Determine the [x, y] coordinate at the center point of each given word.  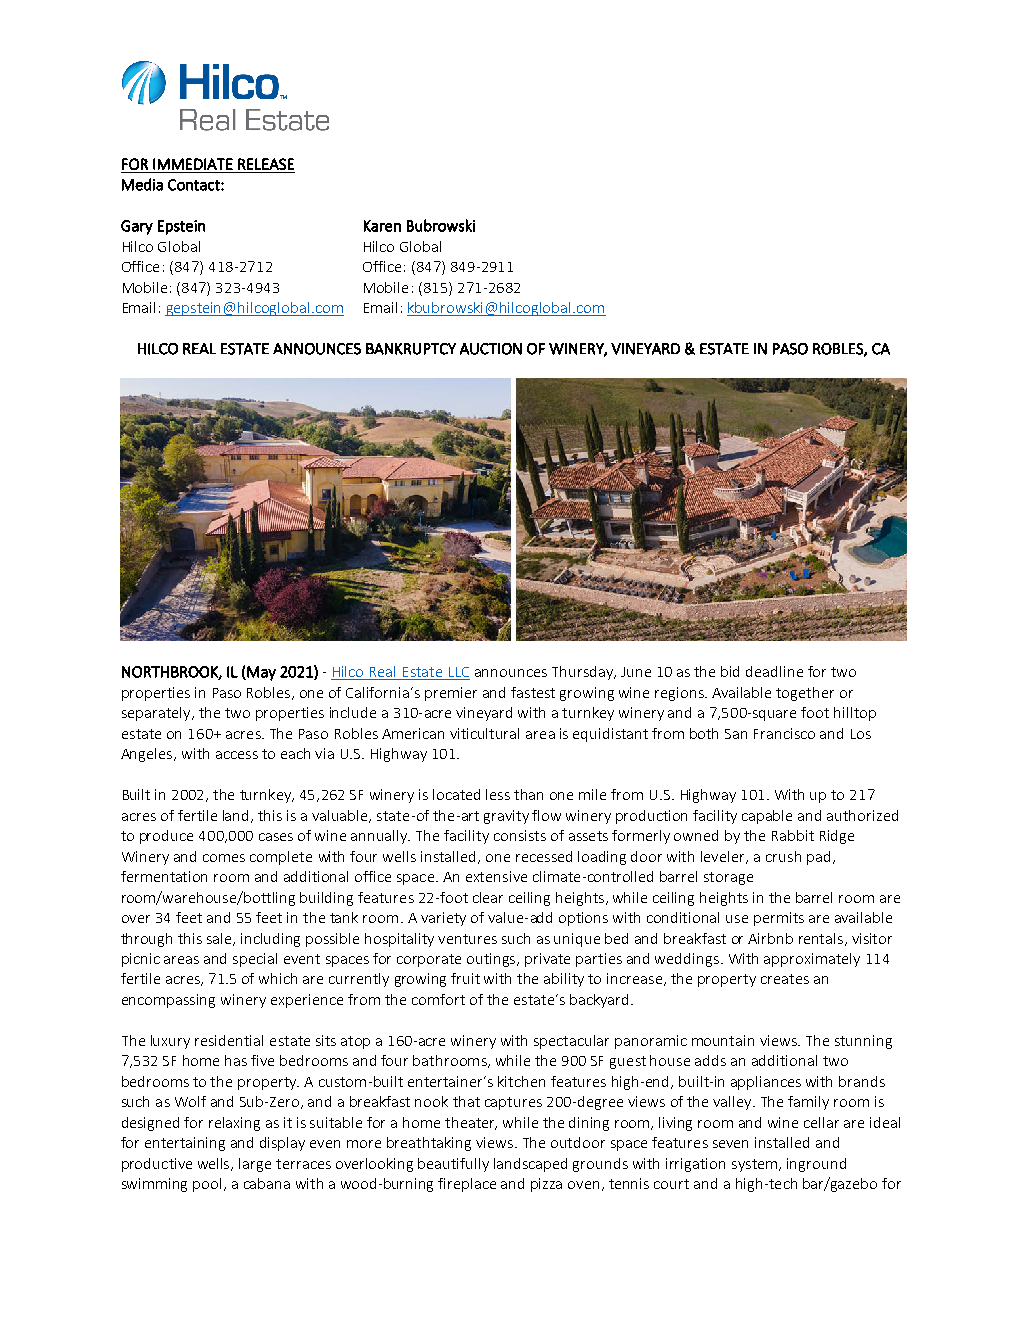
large [255, 1165]
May [260, 673]
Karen [382, 226]
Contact [195, 185]
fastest [533, 692]
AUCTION [491, 349]
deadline [774, 671]
